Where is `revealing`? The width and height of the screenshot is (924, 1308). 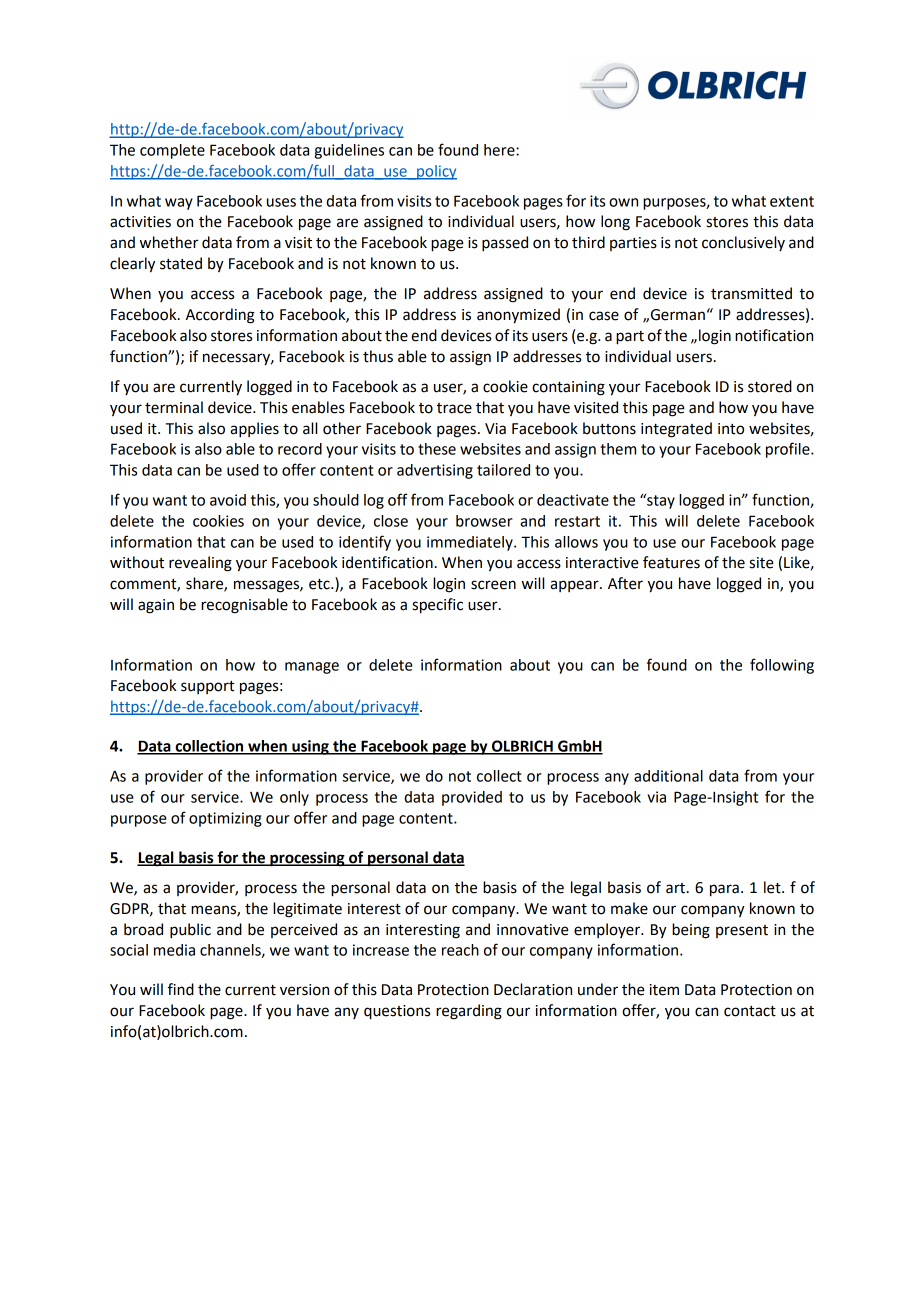
revealing is located at coordinates (200, 564).
